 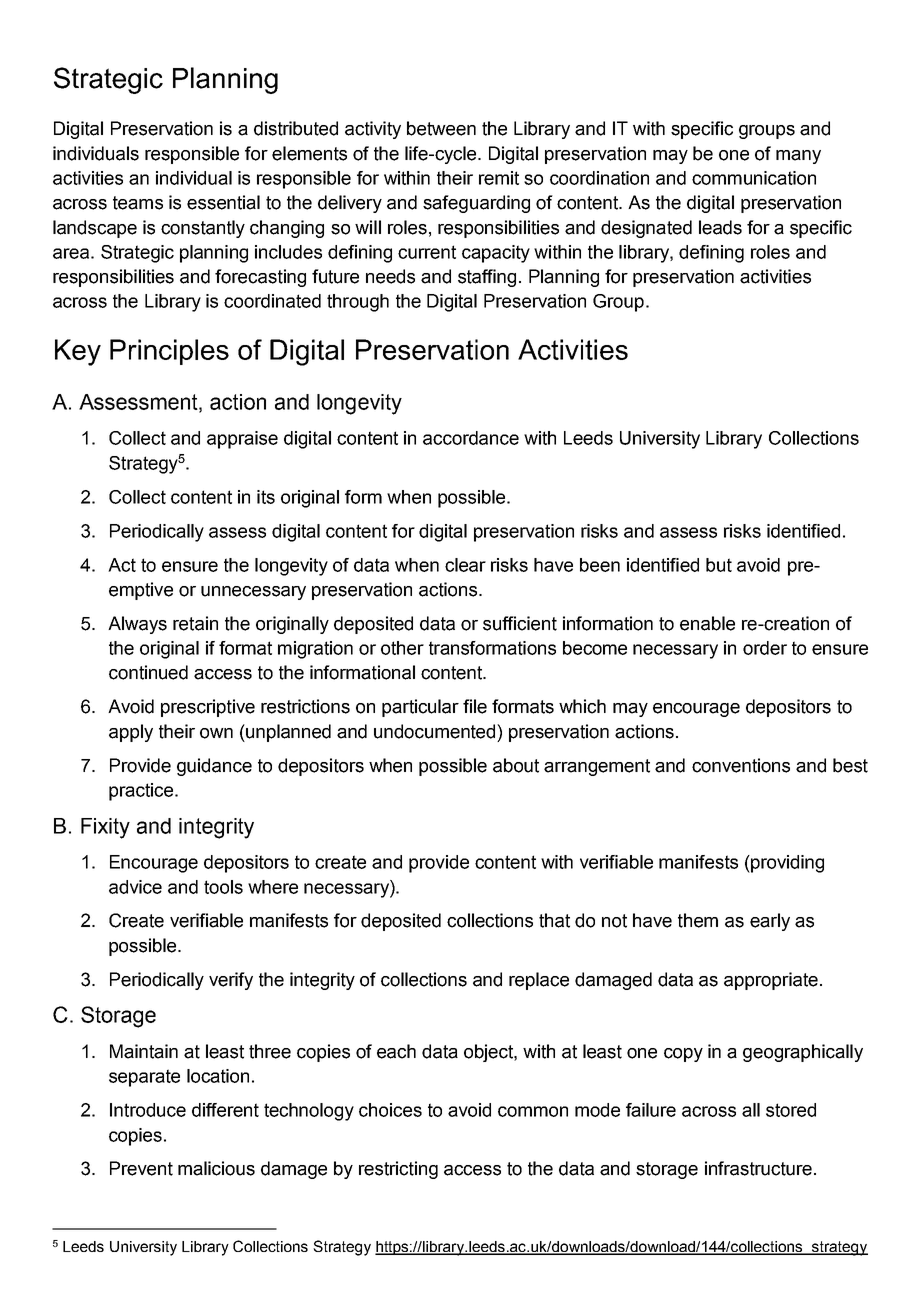 I want to click on teams, so click(x=138, y=203).
